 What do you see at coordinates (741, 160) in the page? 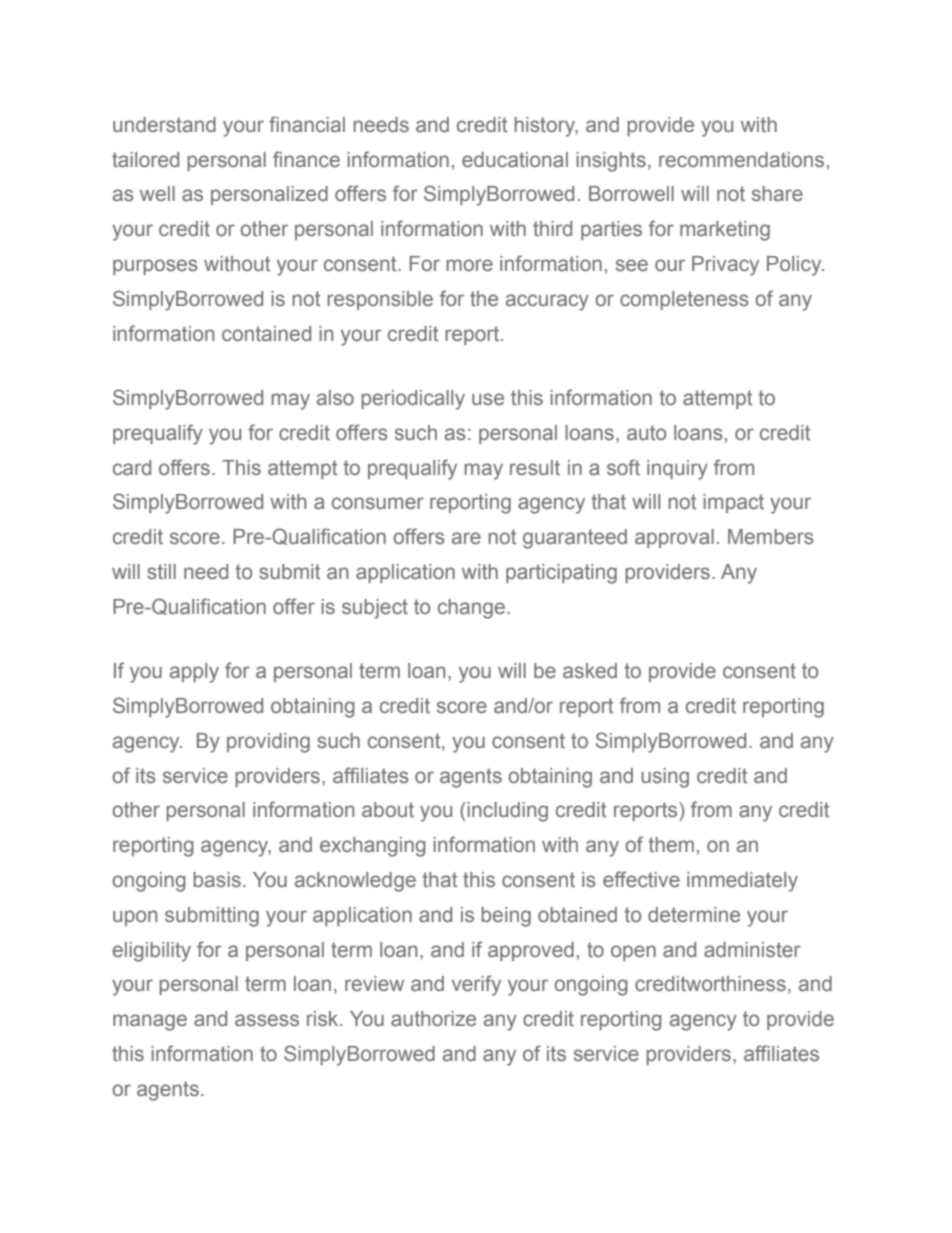
I see `recommendations` at bounding box center [741, 160].
